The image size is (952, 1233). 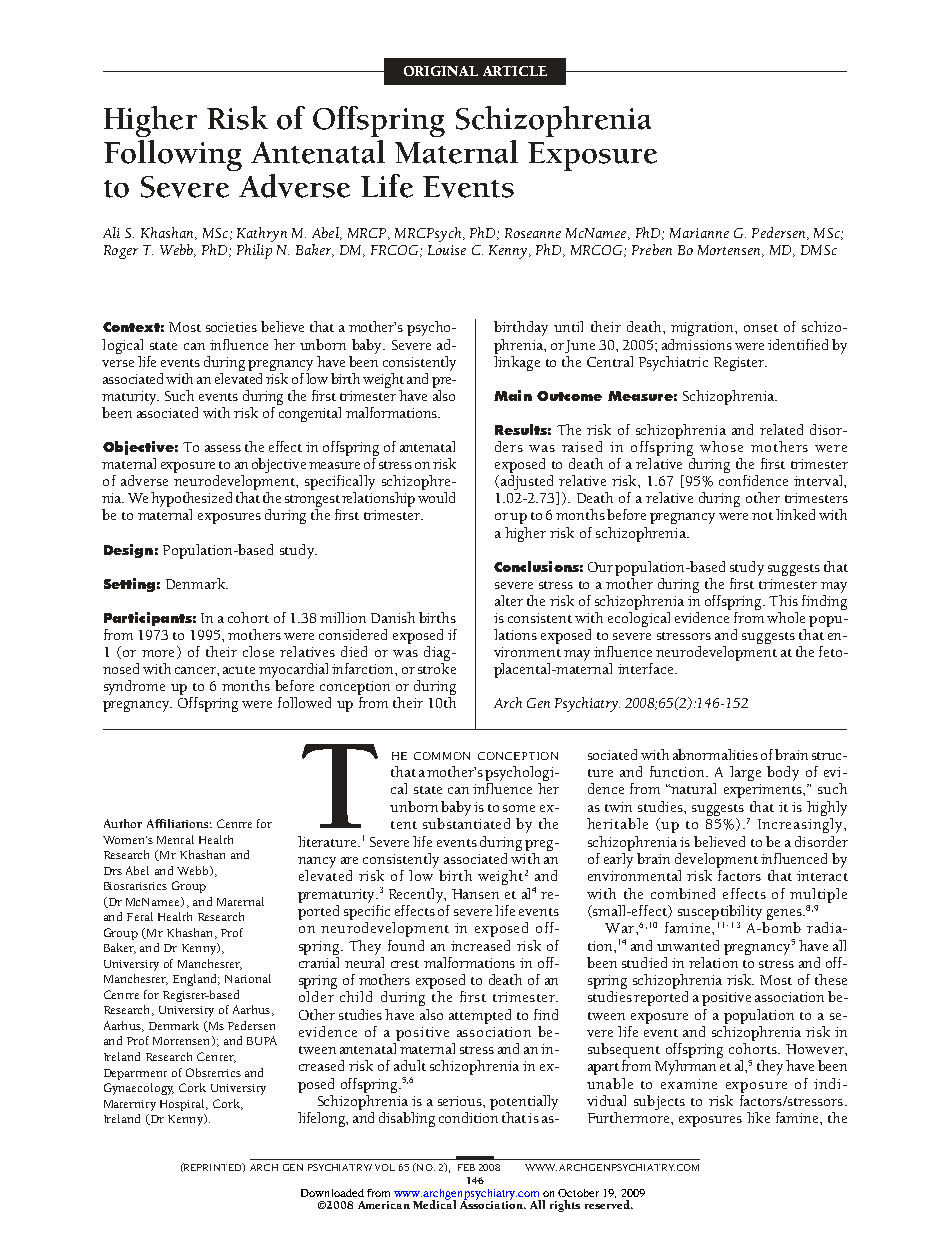 I want to click on Fetal, so click(x=140, y=916).
